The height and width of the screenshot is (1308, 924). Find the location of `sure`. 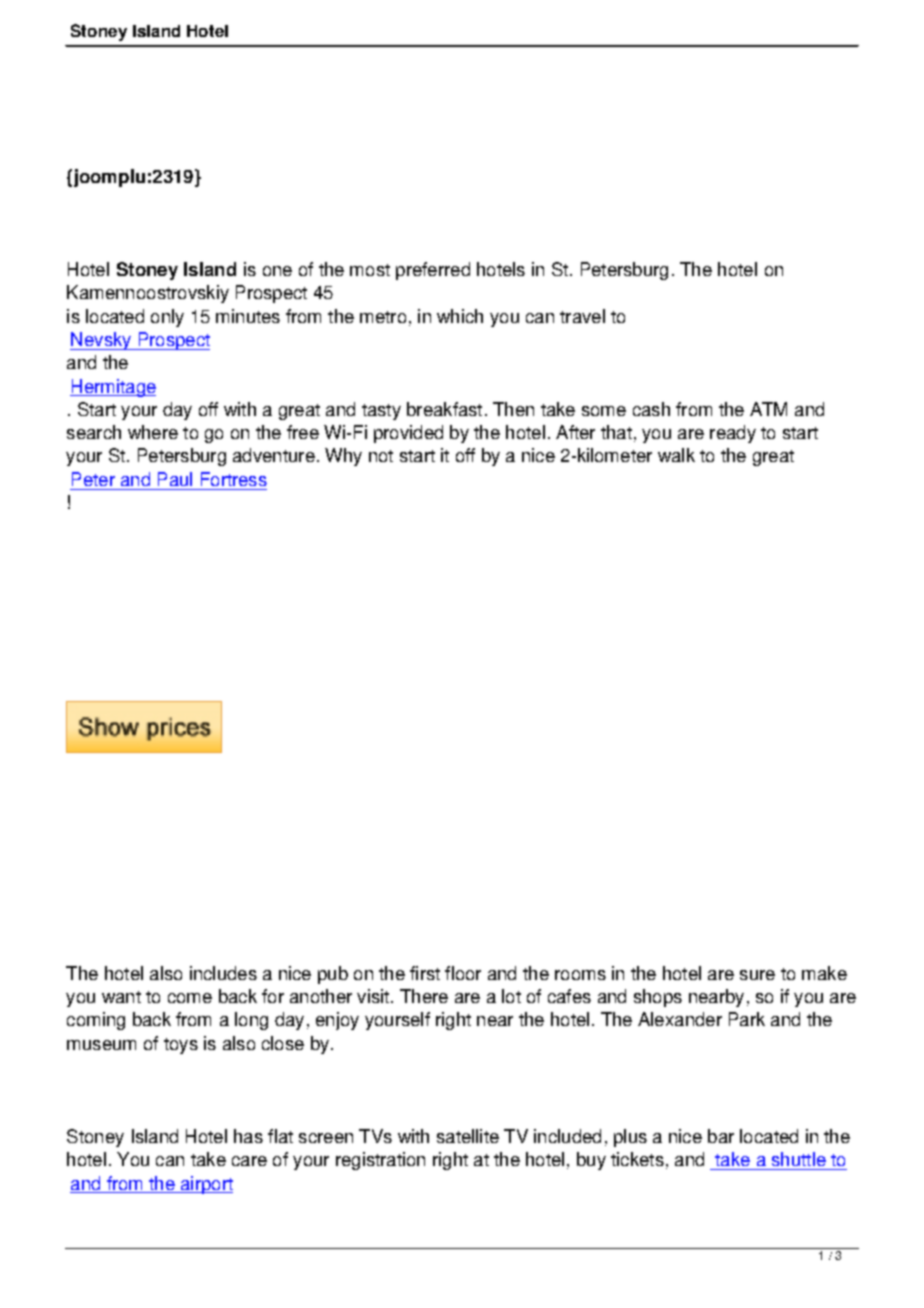

sure is located at coordinates (757, 975).
